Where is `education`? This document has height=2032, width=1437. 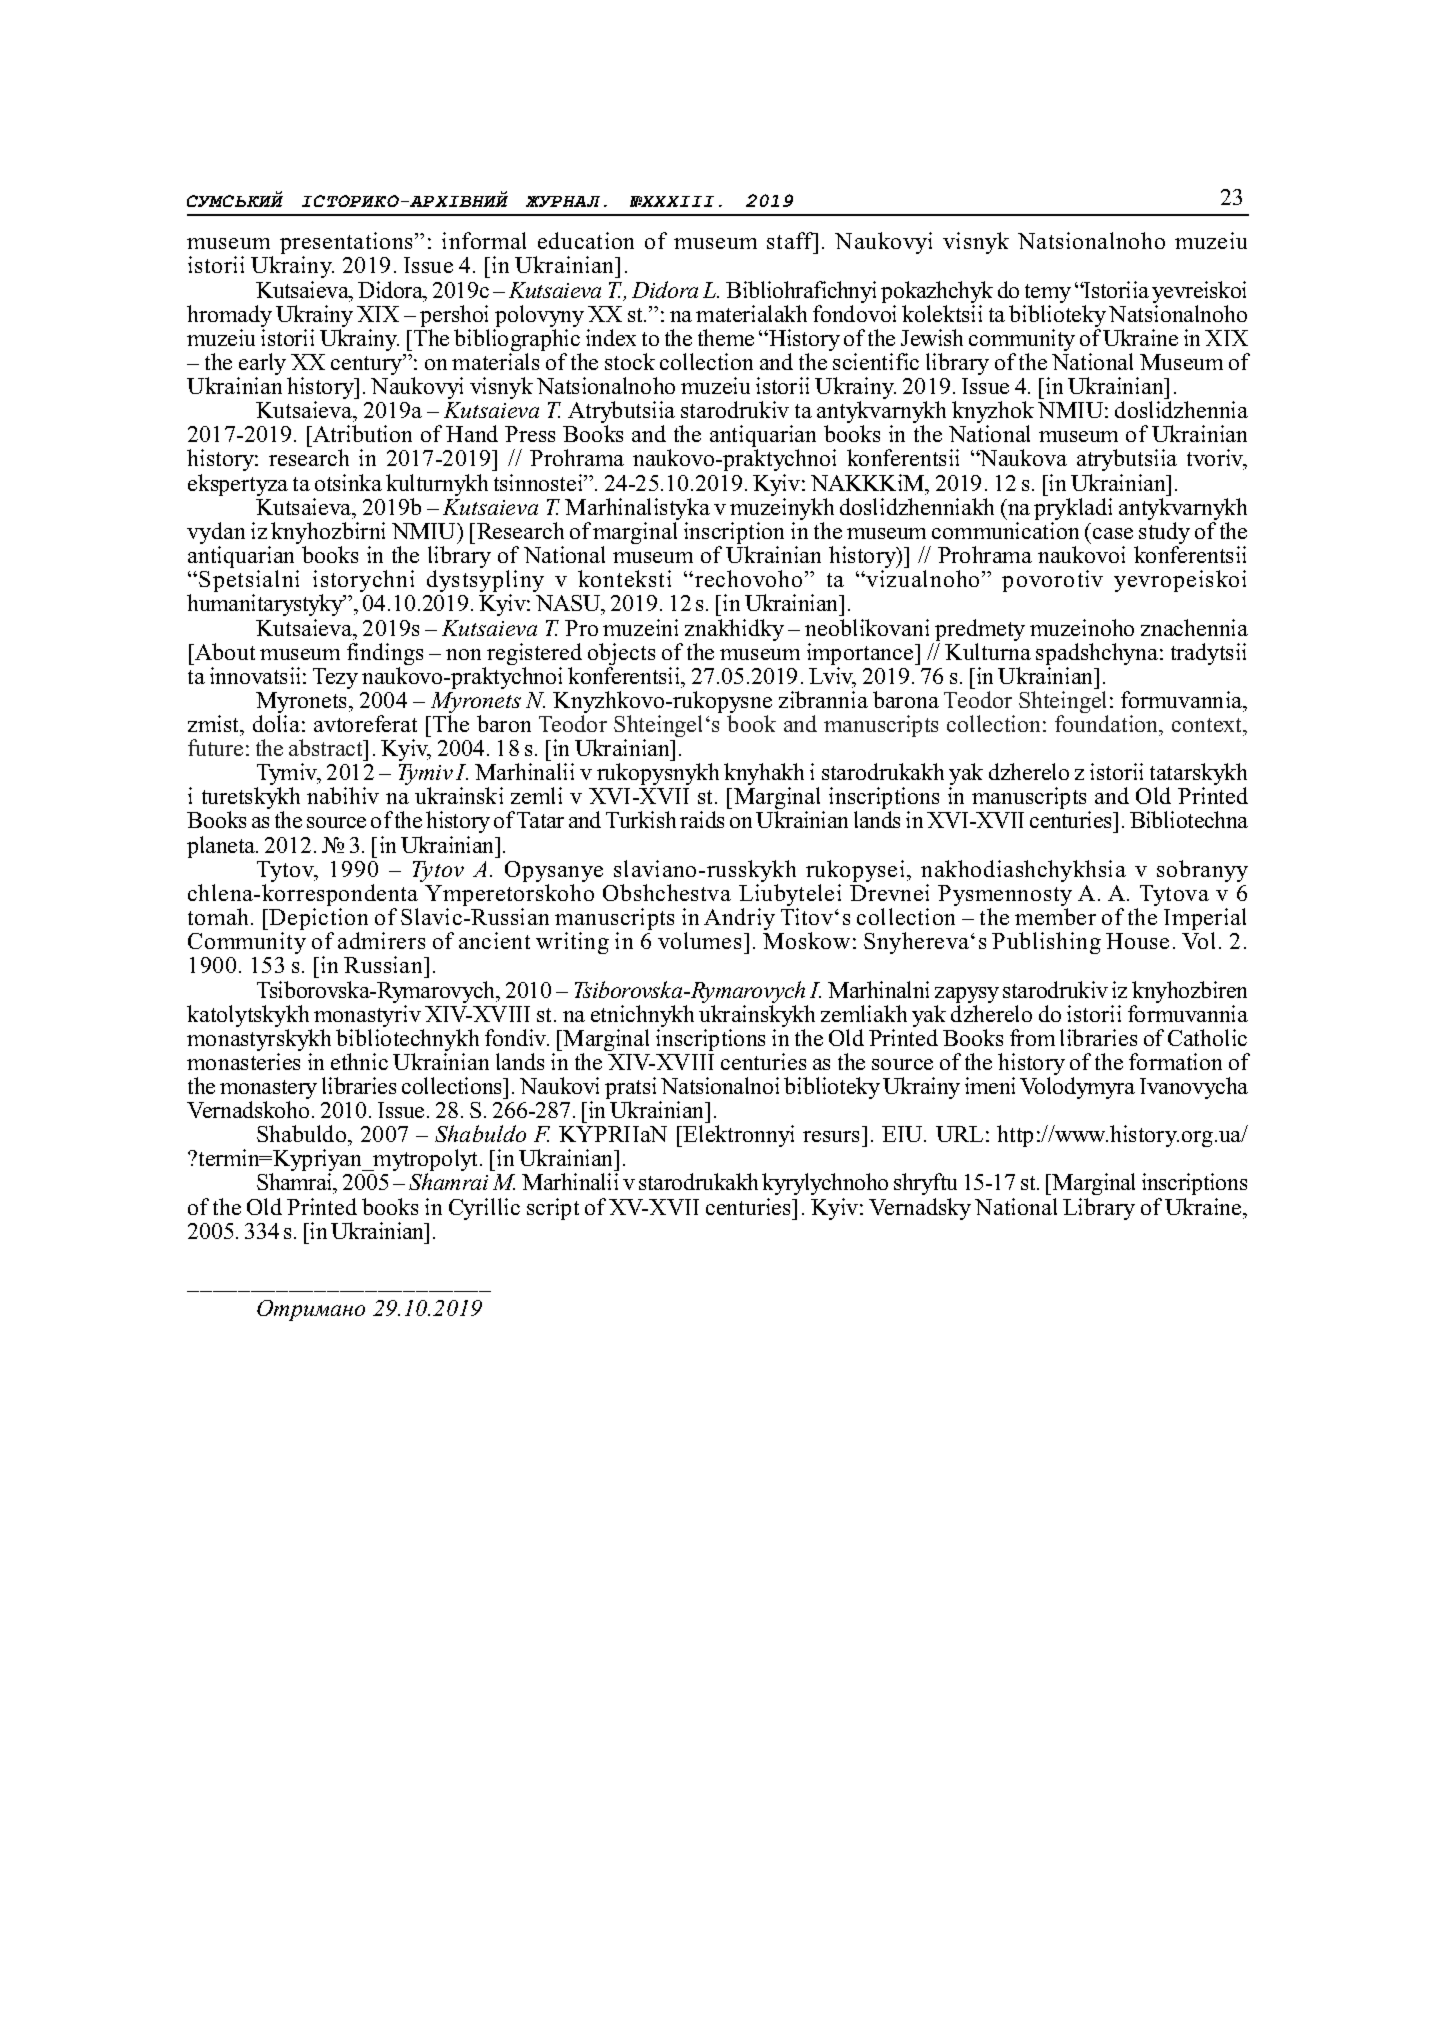 education is located at coordinates (586, 240).
